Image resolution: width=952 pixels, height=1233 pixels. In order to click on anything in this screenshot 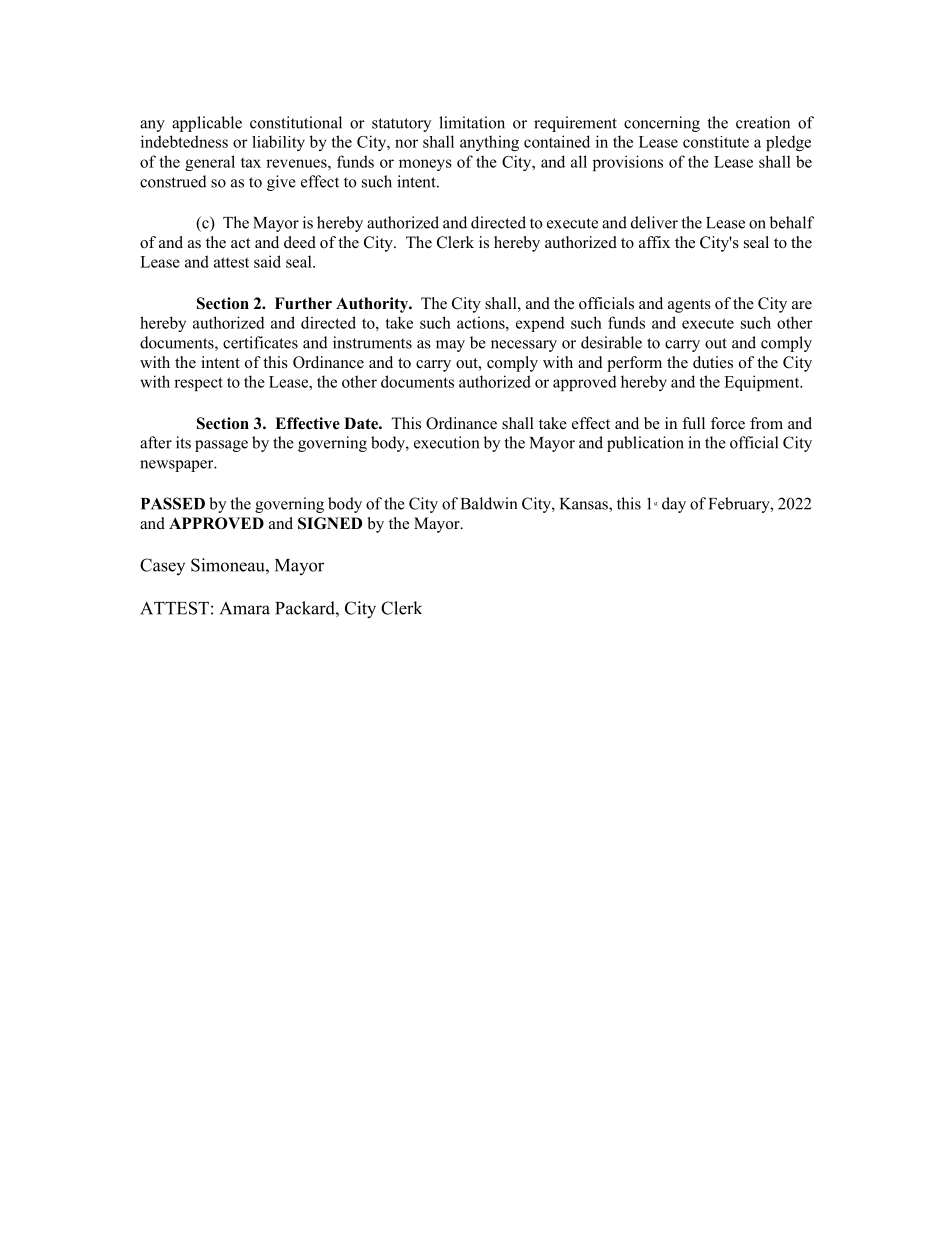, I will do `click(489, 143)`.
